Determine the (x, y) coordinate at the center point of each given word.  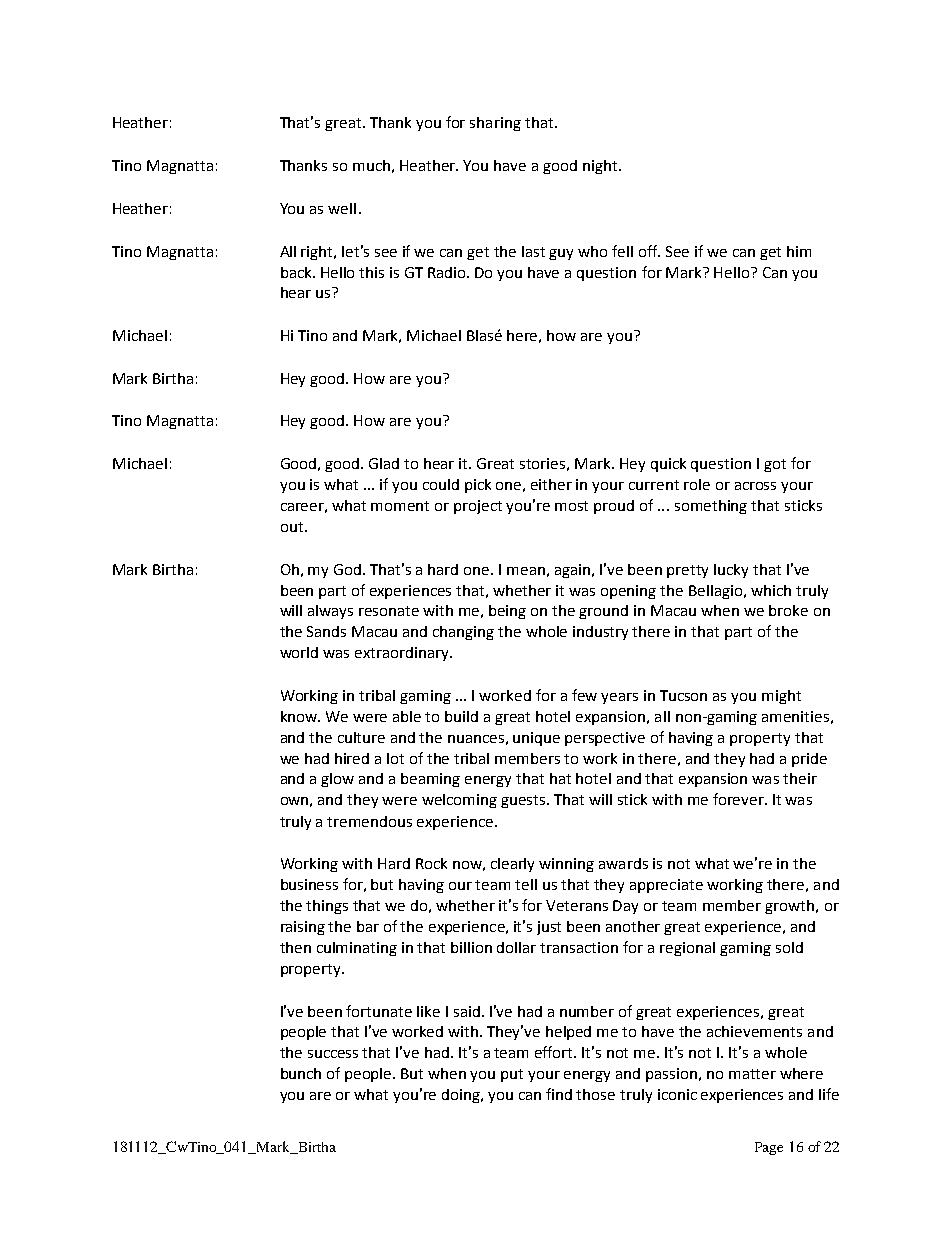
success (333, 1054)
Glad (384, 463)
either (551, 484)
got (775, 465)
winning (566, 865)
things (327, 907)
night (601, 167)
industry (600, 633)
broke (788, 610)
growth (791, 907)
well (342, 208)
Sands (326, 631)
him (799, 251)
